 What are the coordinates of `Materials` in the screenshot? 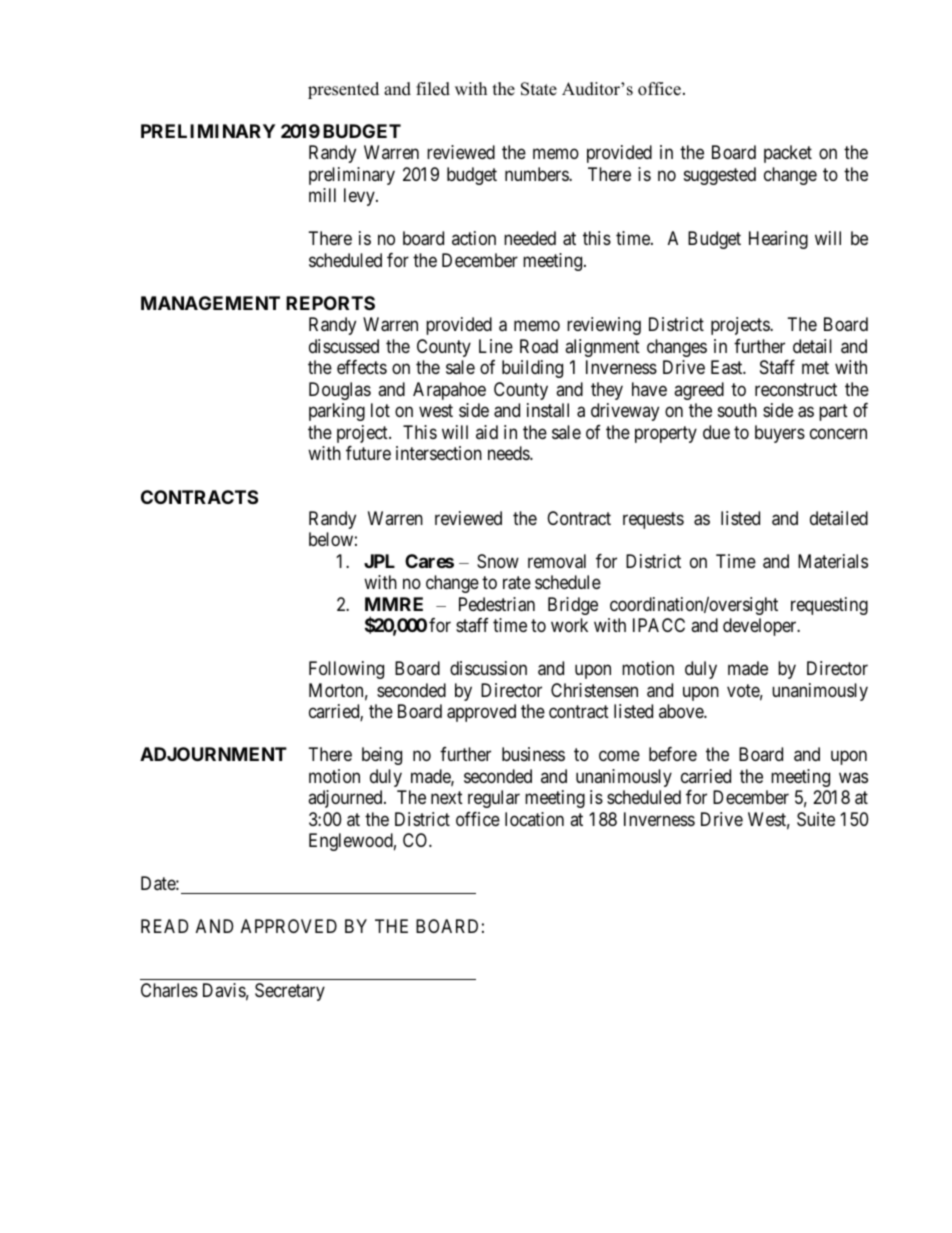 It's located at (833, 561).
